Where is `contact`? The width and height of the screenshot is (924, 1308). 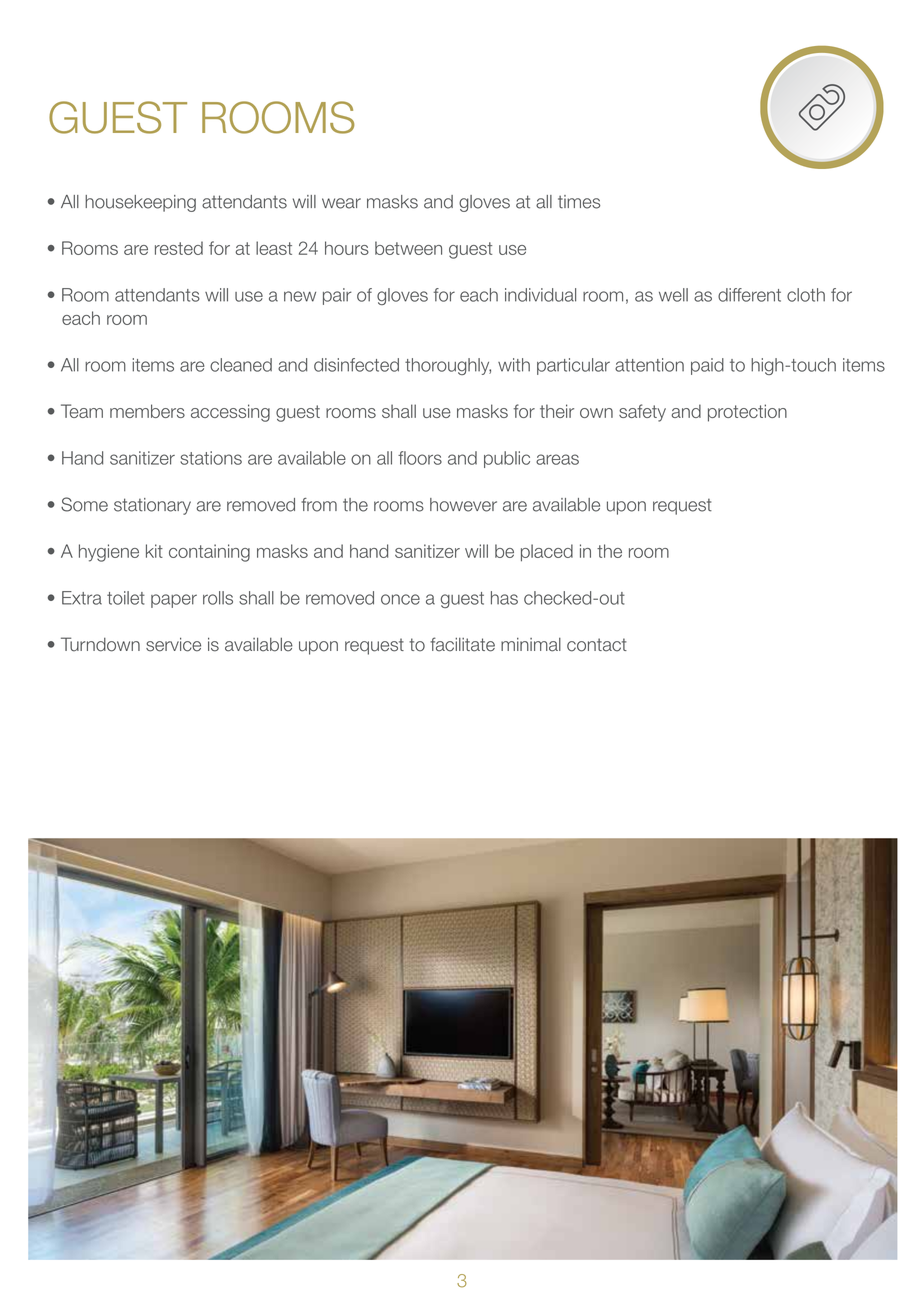
contact is located at coordinates (597, 645).
